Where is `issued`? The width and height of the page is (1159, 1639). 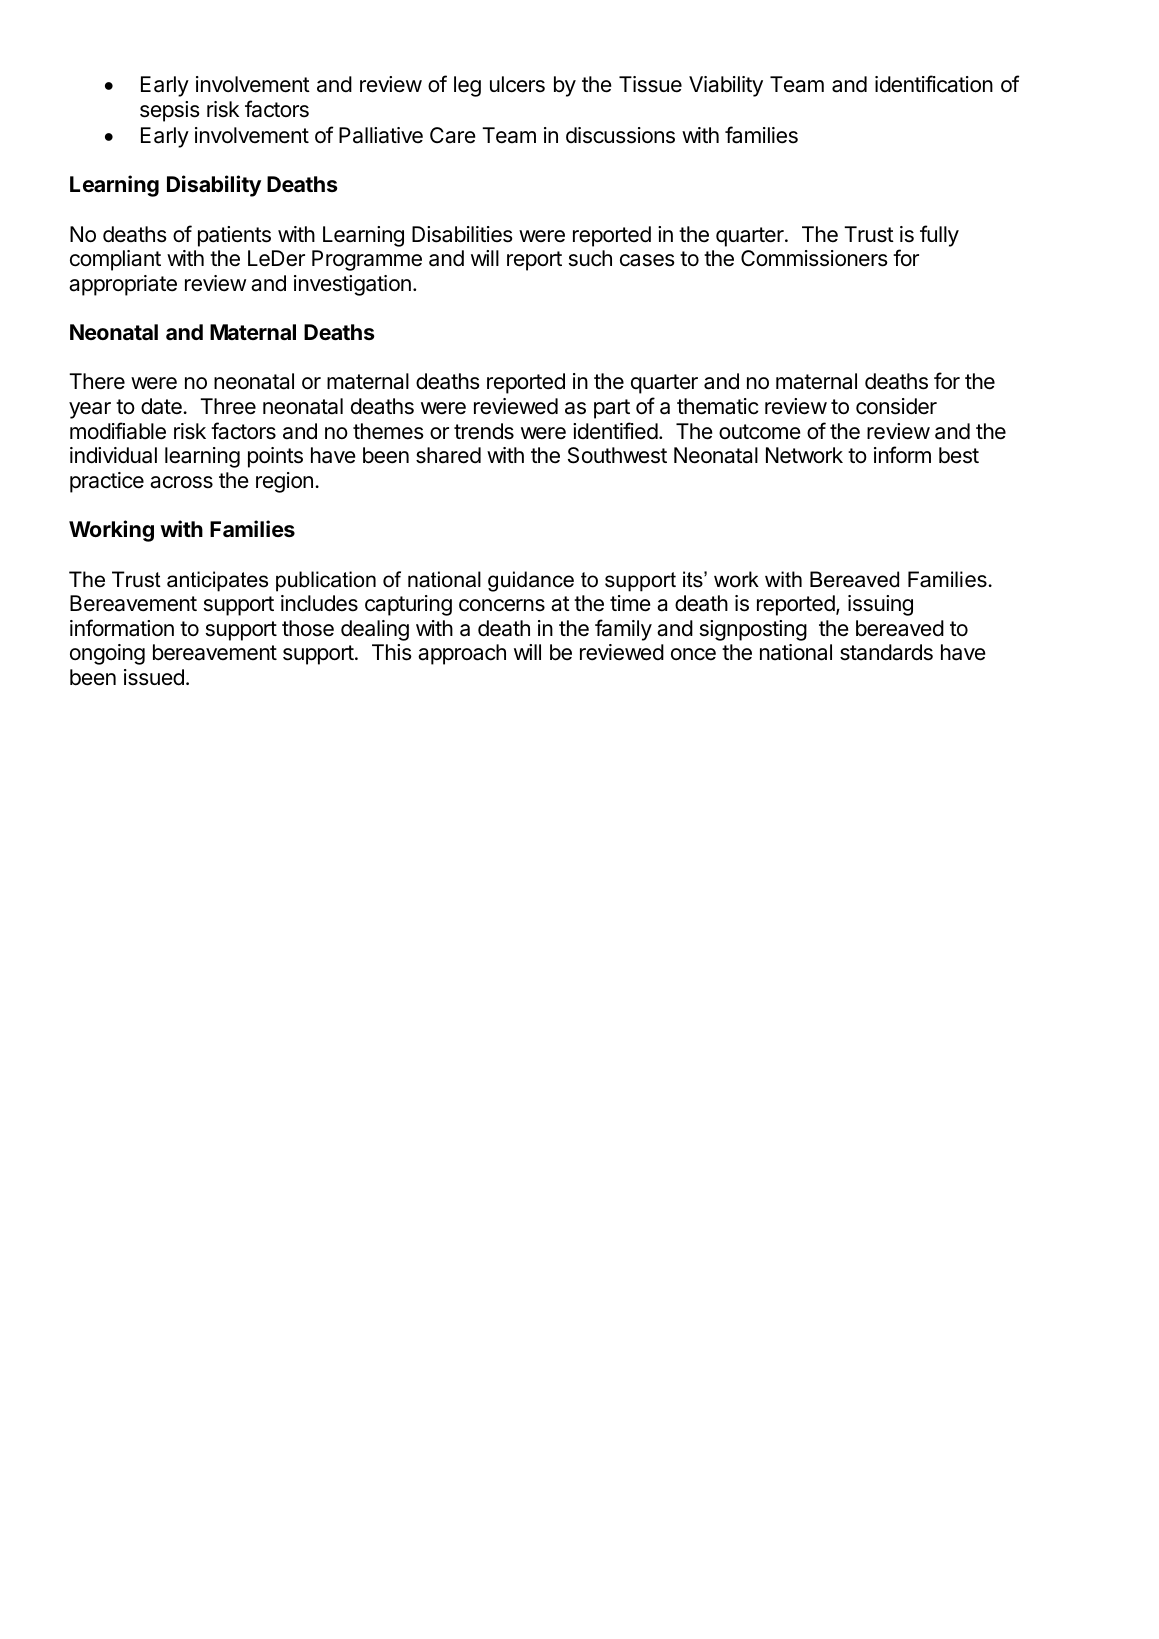
issued is located at coordinates (154, 677).
